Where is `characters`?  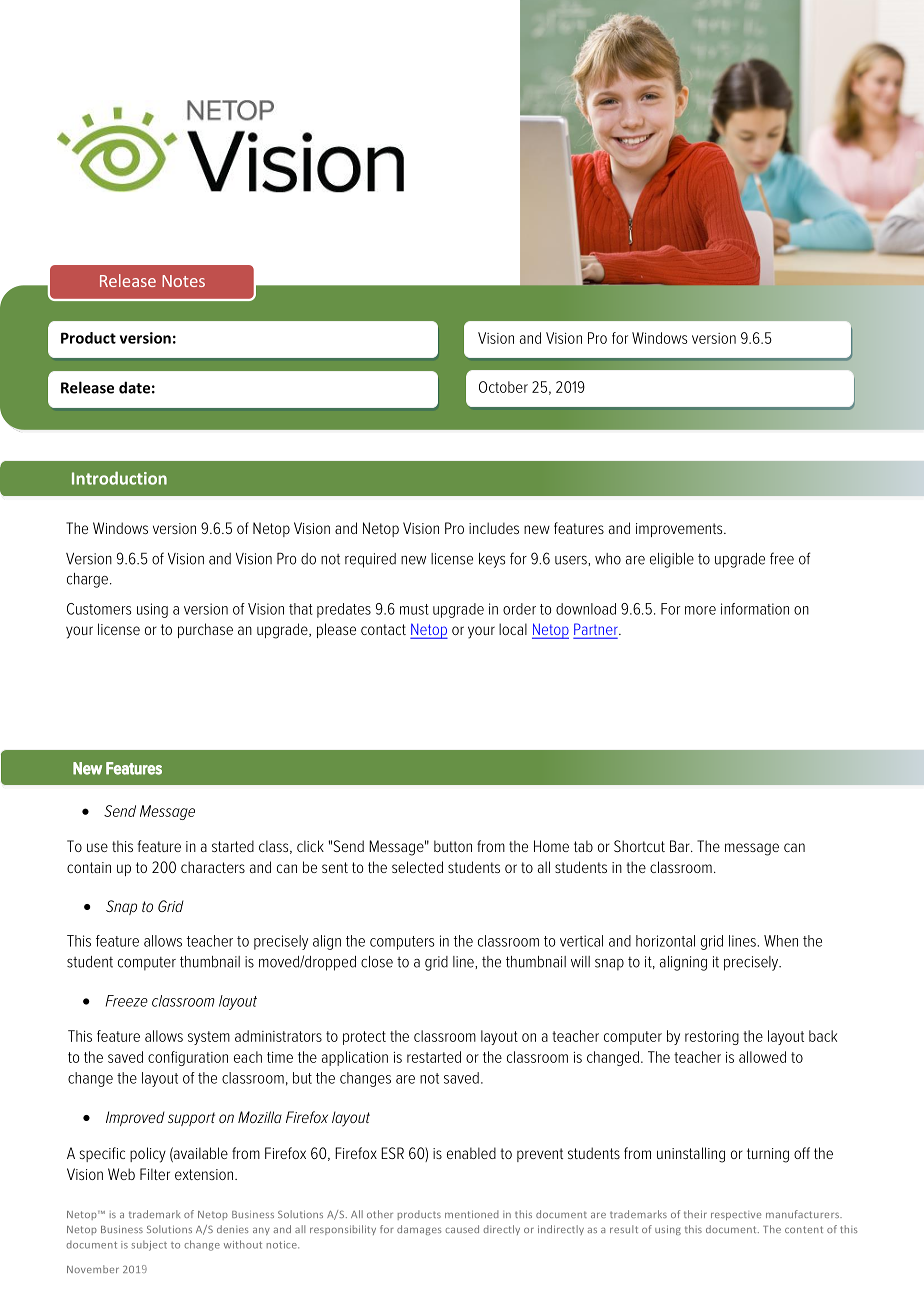
characters is located at coordinates (213, 867).
